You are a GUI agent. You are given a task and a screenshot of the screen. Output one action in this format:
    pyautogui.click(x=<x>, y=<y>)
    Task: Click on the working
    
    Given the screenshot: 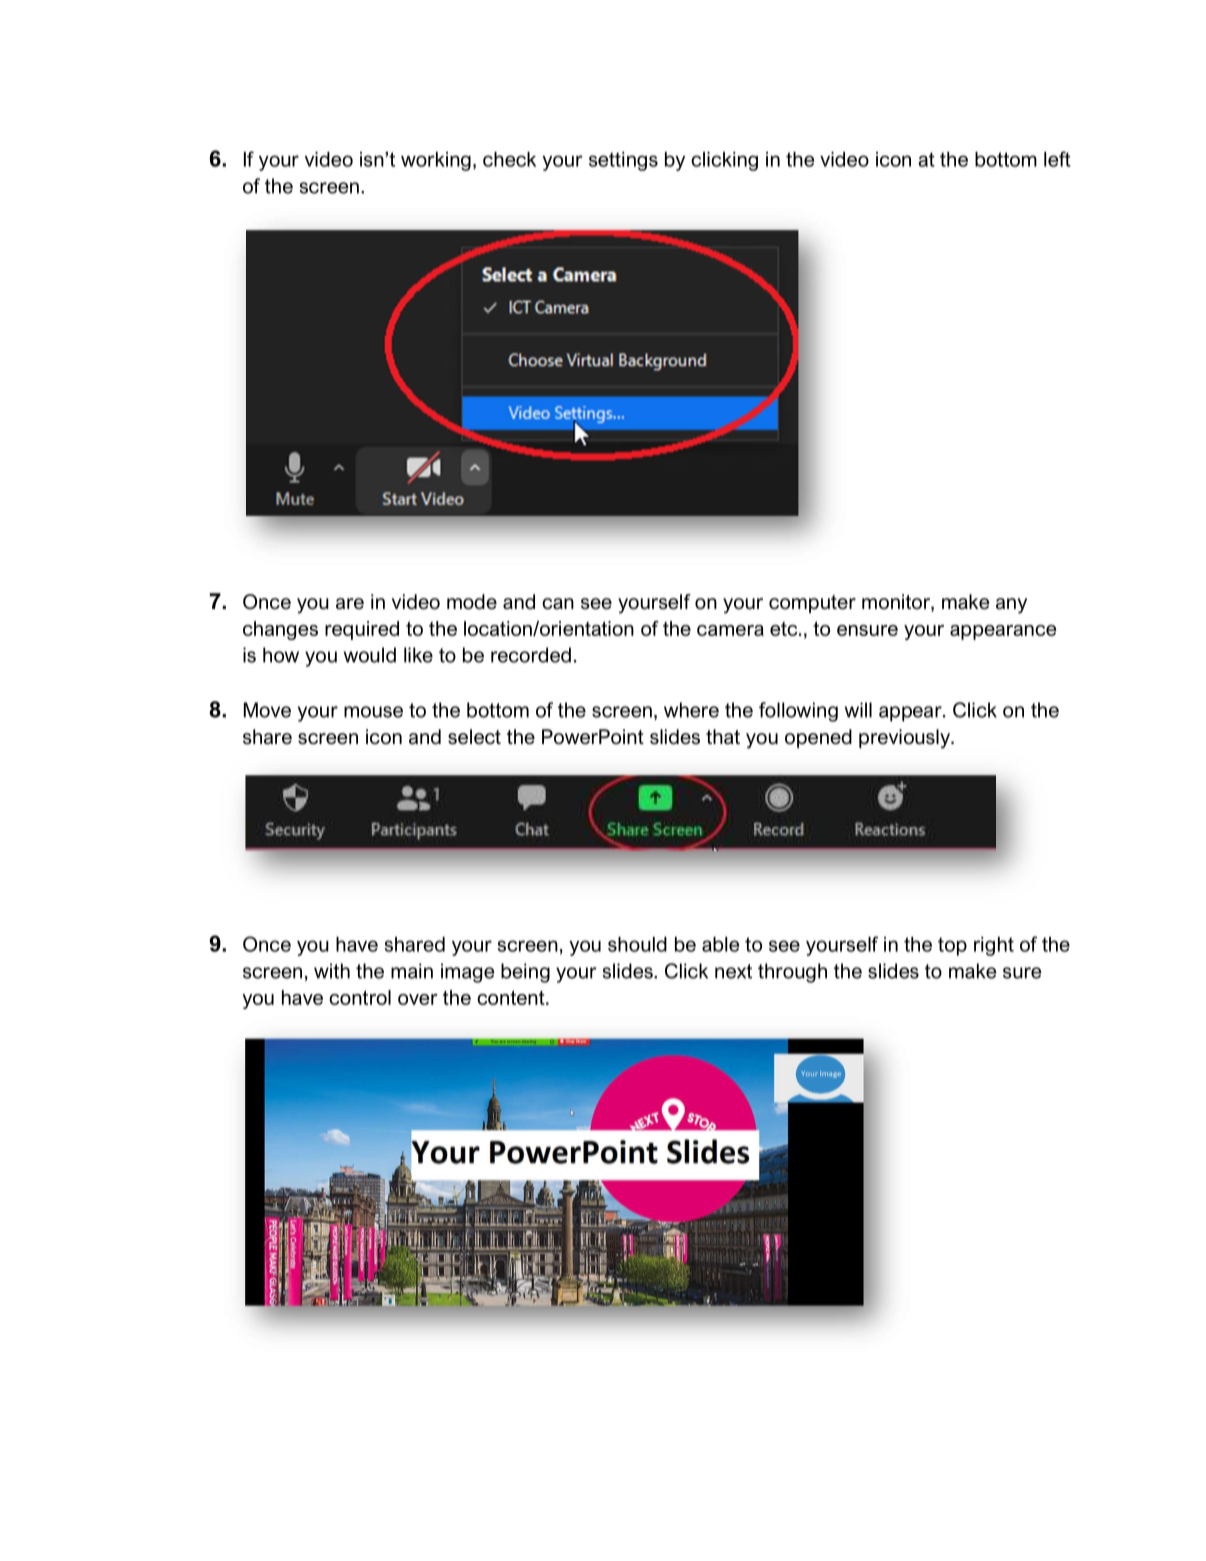 What is the action you would take?
    pyautogui.click(x=436, y=161)
